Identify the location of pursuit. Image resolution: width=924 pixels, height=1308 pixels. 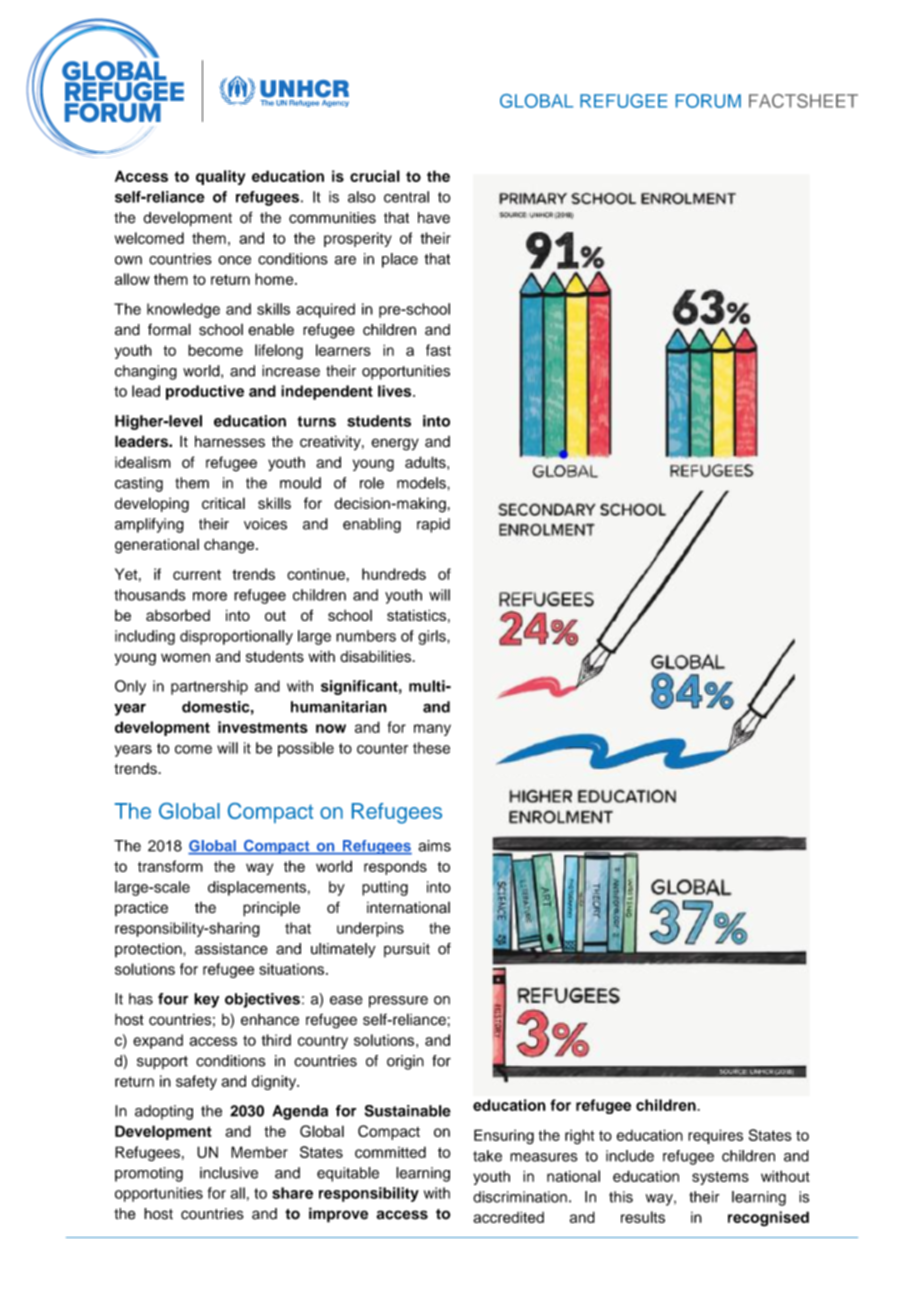
(407, 950).
